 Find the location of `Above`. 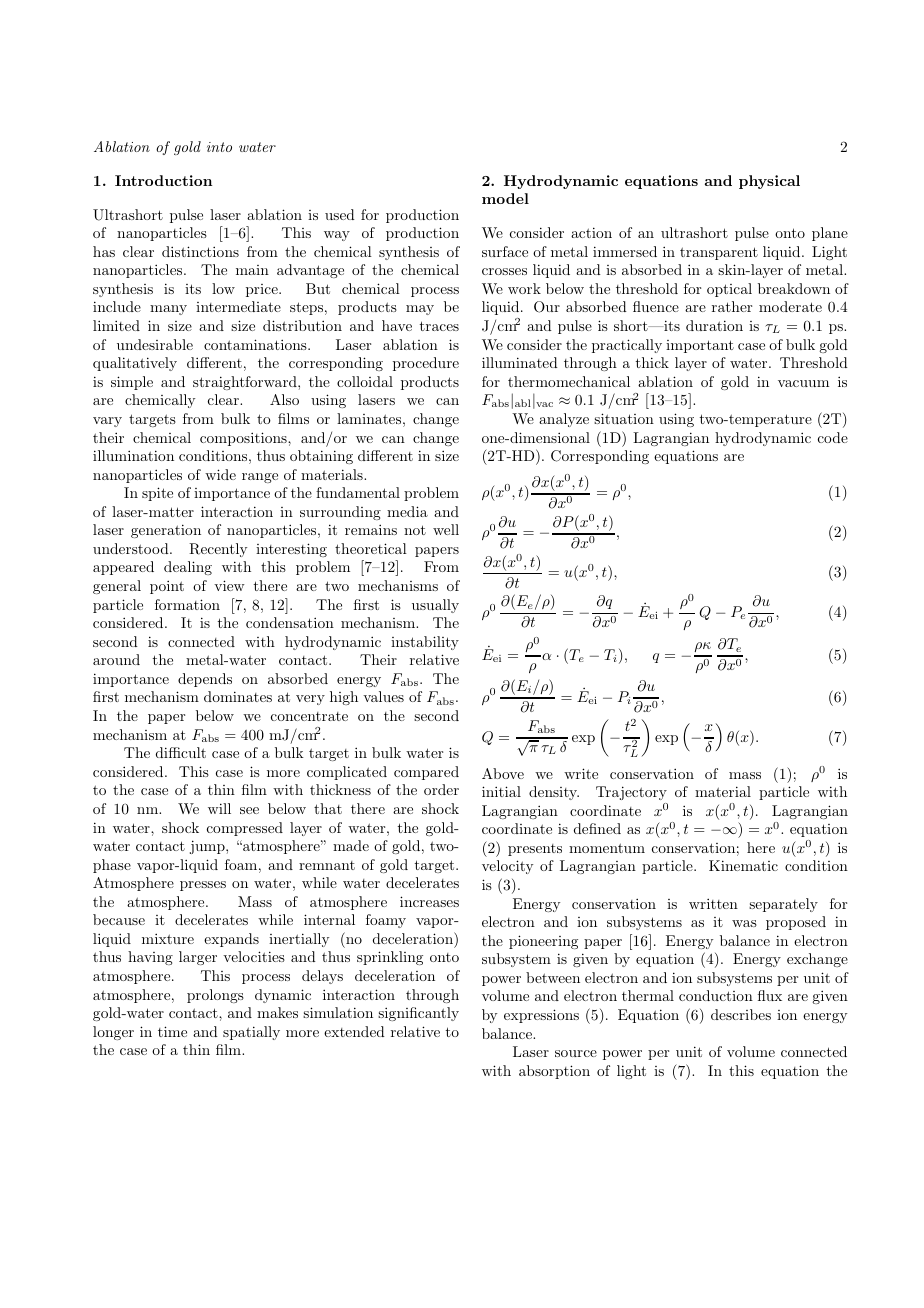

Above is located at coordinates (503, 773).
